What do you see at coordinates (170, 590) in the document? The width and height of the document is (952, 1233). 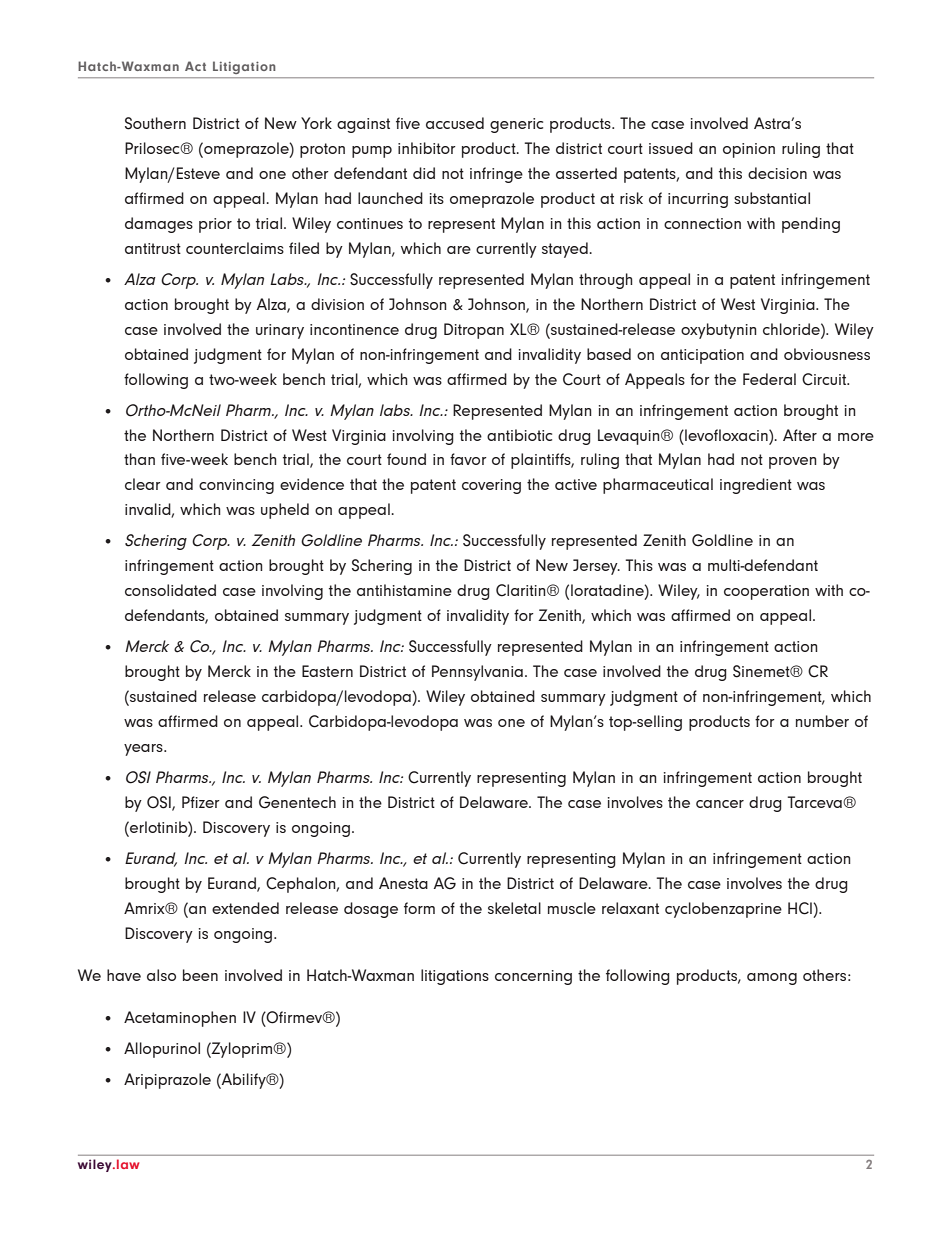 I see `consolidated` at bounding box center [170, 590].
